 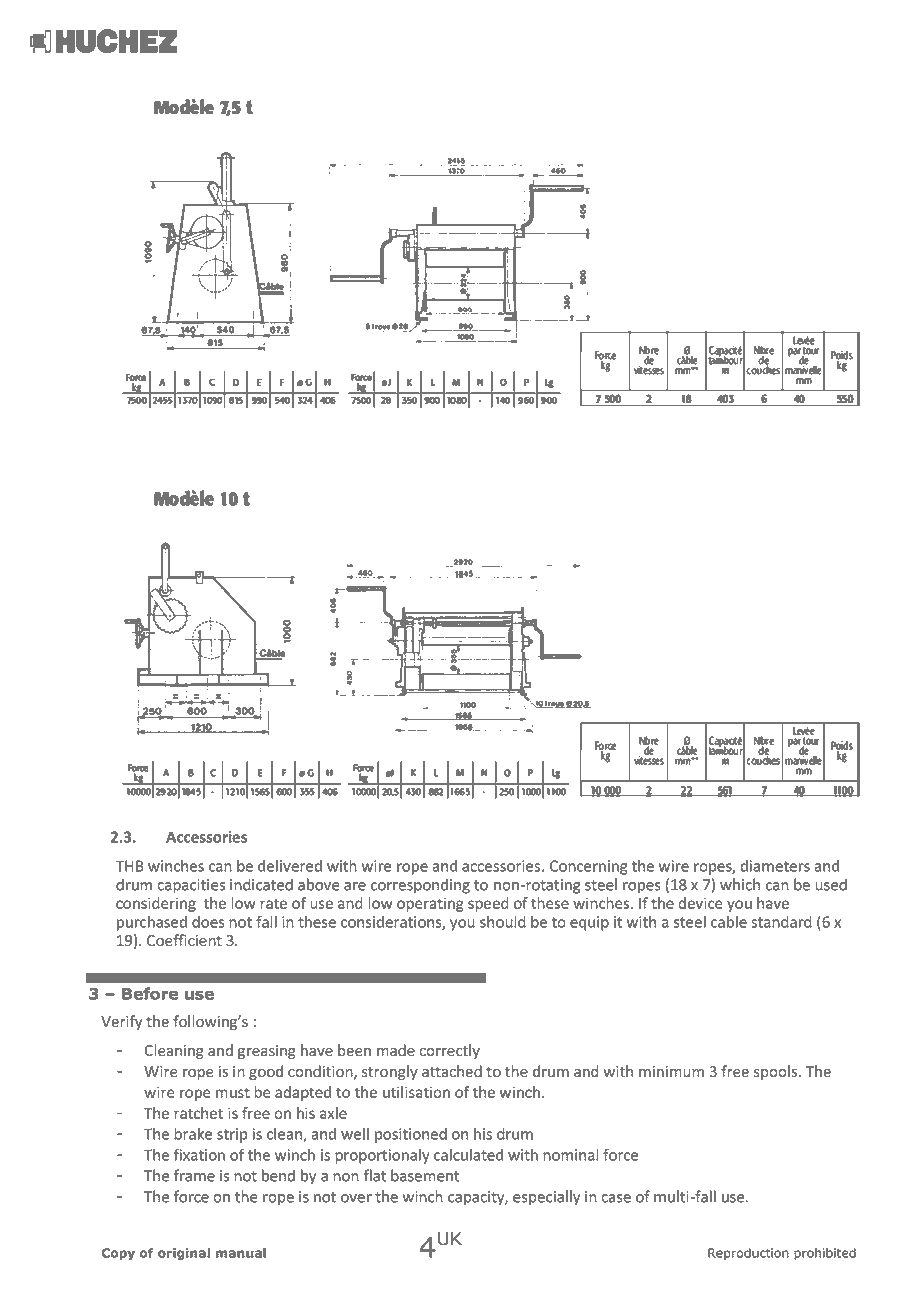 What do you see at coordinates (199, 1154) in the screenshot?
I see `fixation` at bounding box center [199, 1154].
